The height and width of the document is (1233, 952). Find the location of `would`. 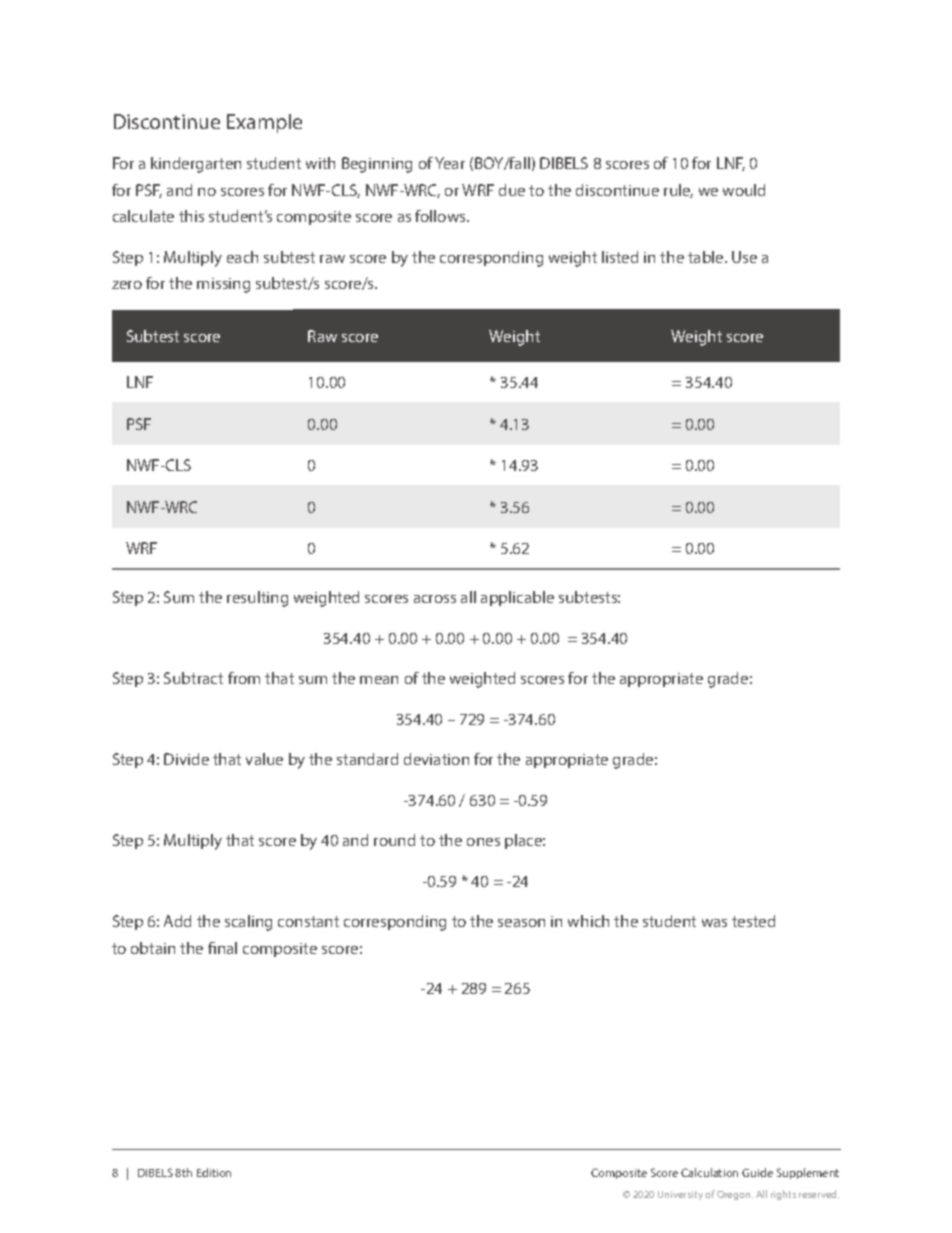

would is located at coordinates (744, 190).
